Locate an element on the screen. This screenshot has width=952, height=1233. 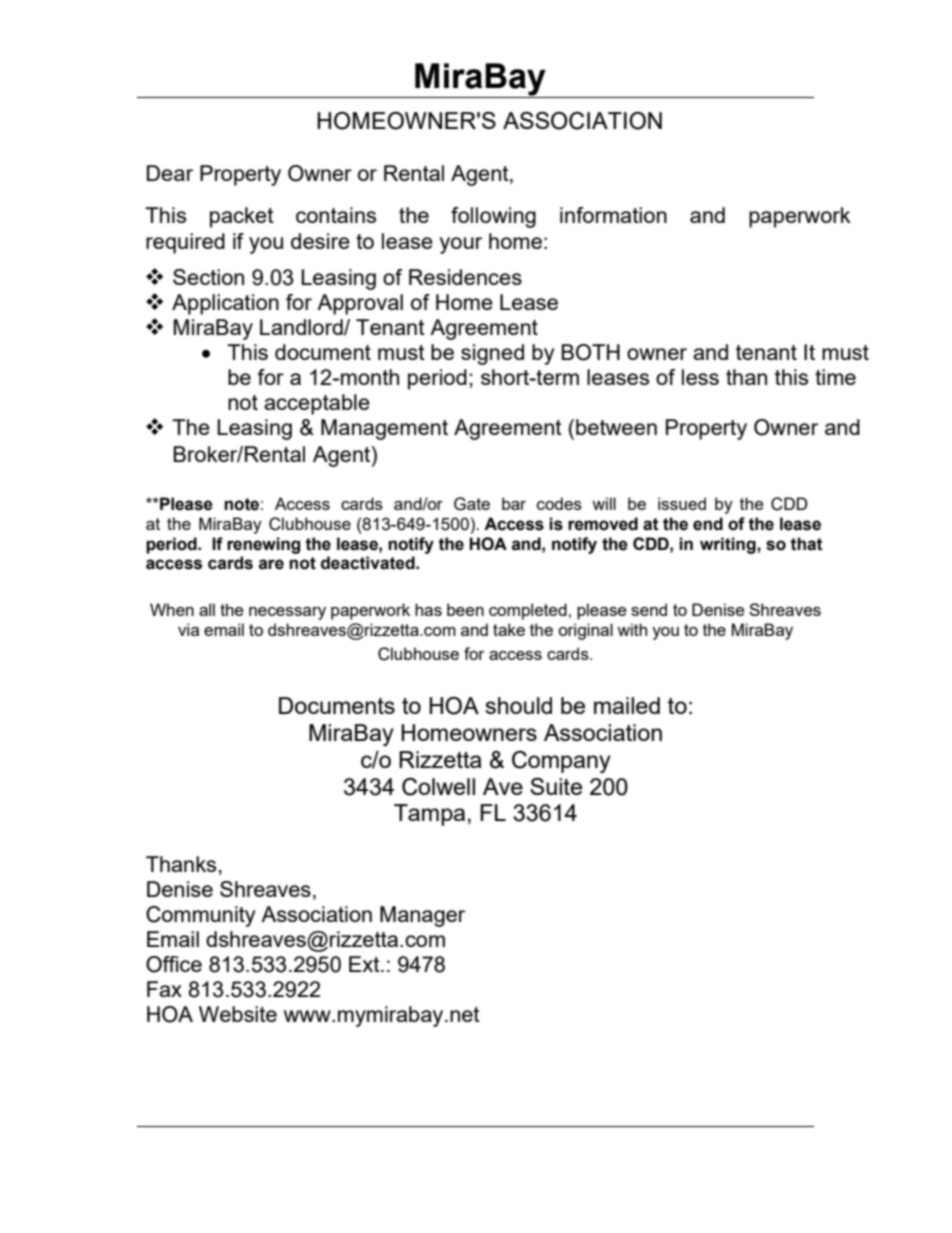
acceptable is located at coordinates (317, 404).
